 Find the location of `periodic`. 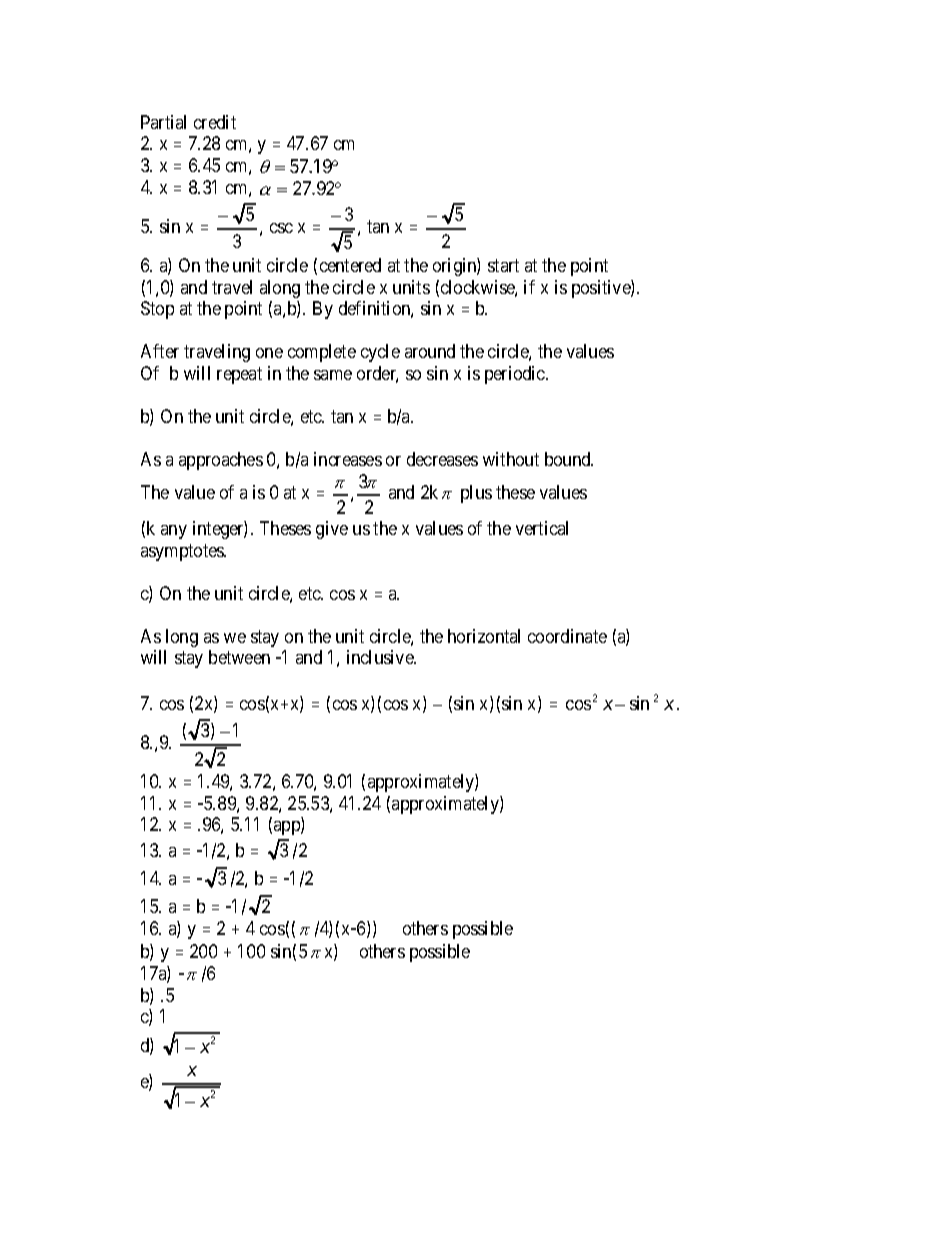

periodic is located at coordinates (516, 375).
